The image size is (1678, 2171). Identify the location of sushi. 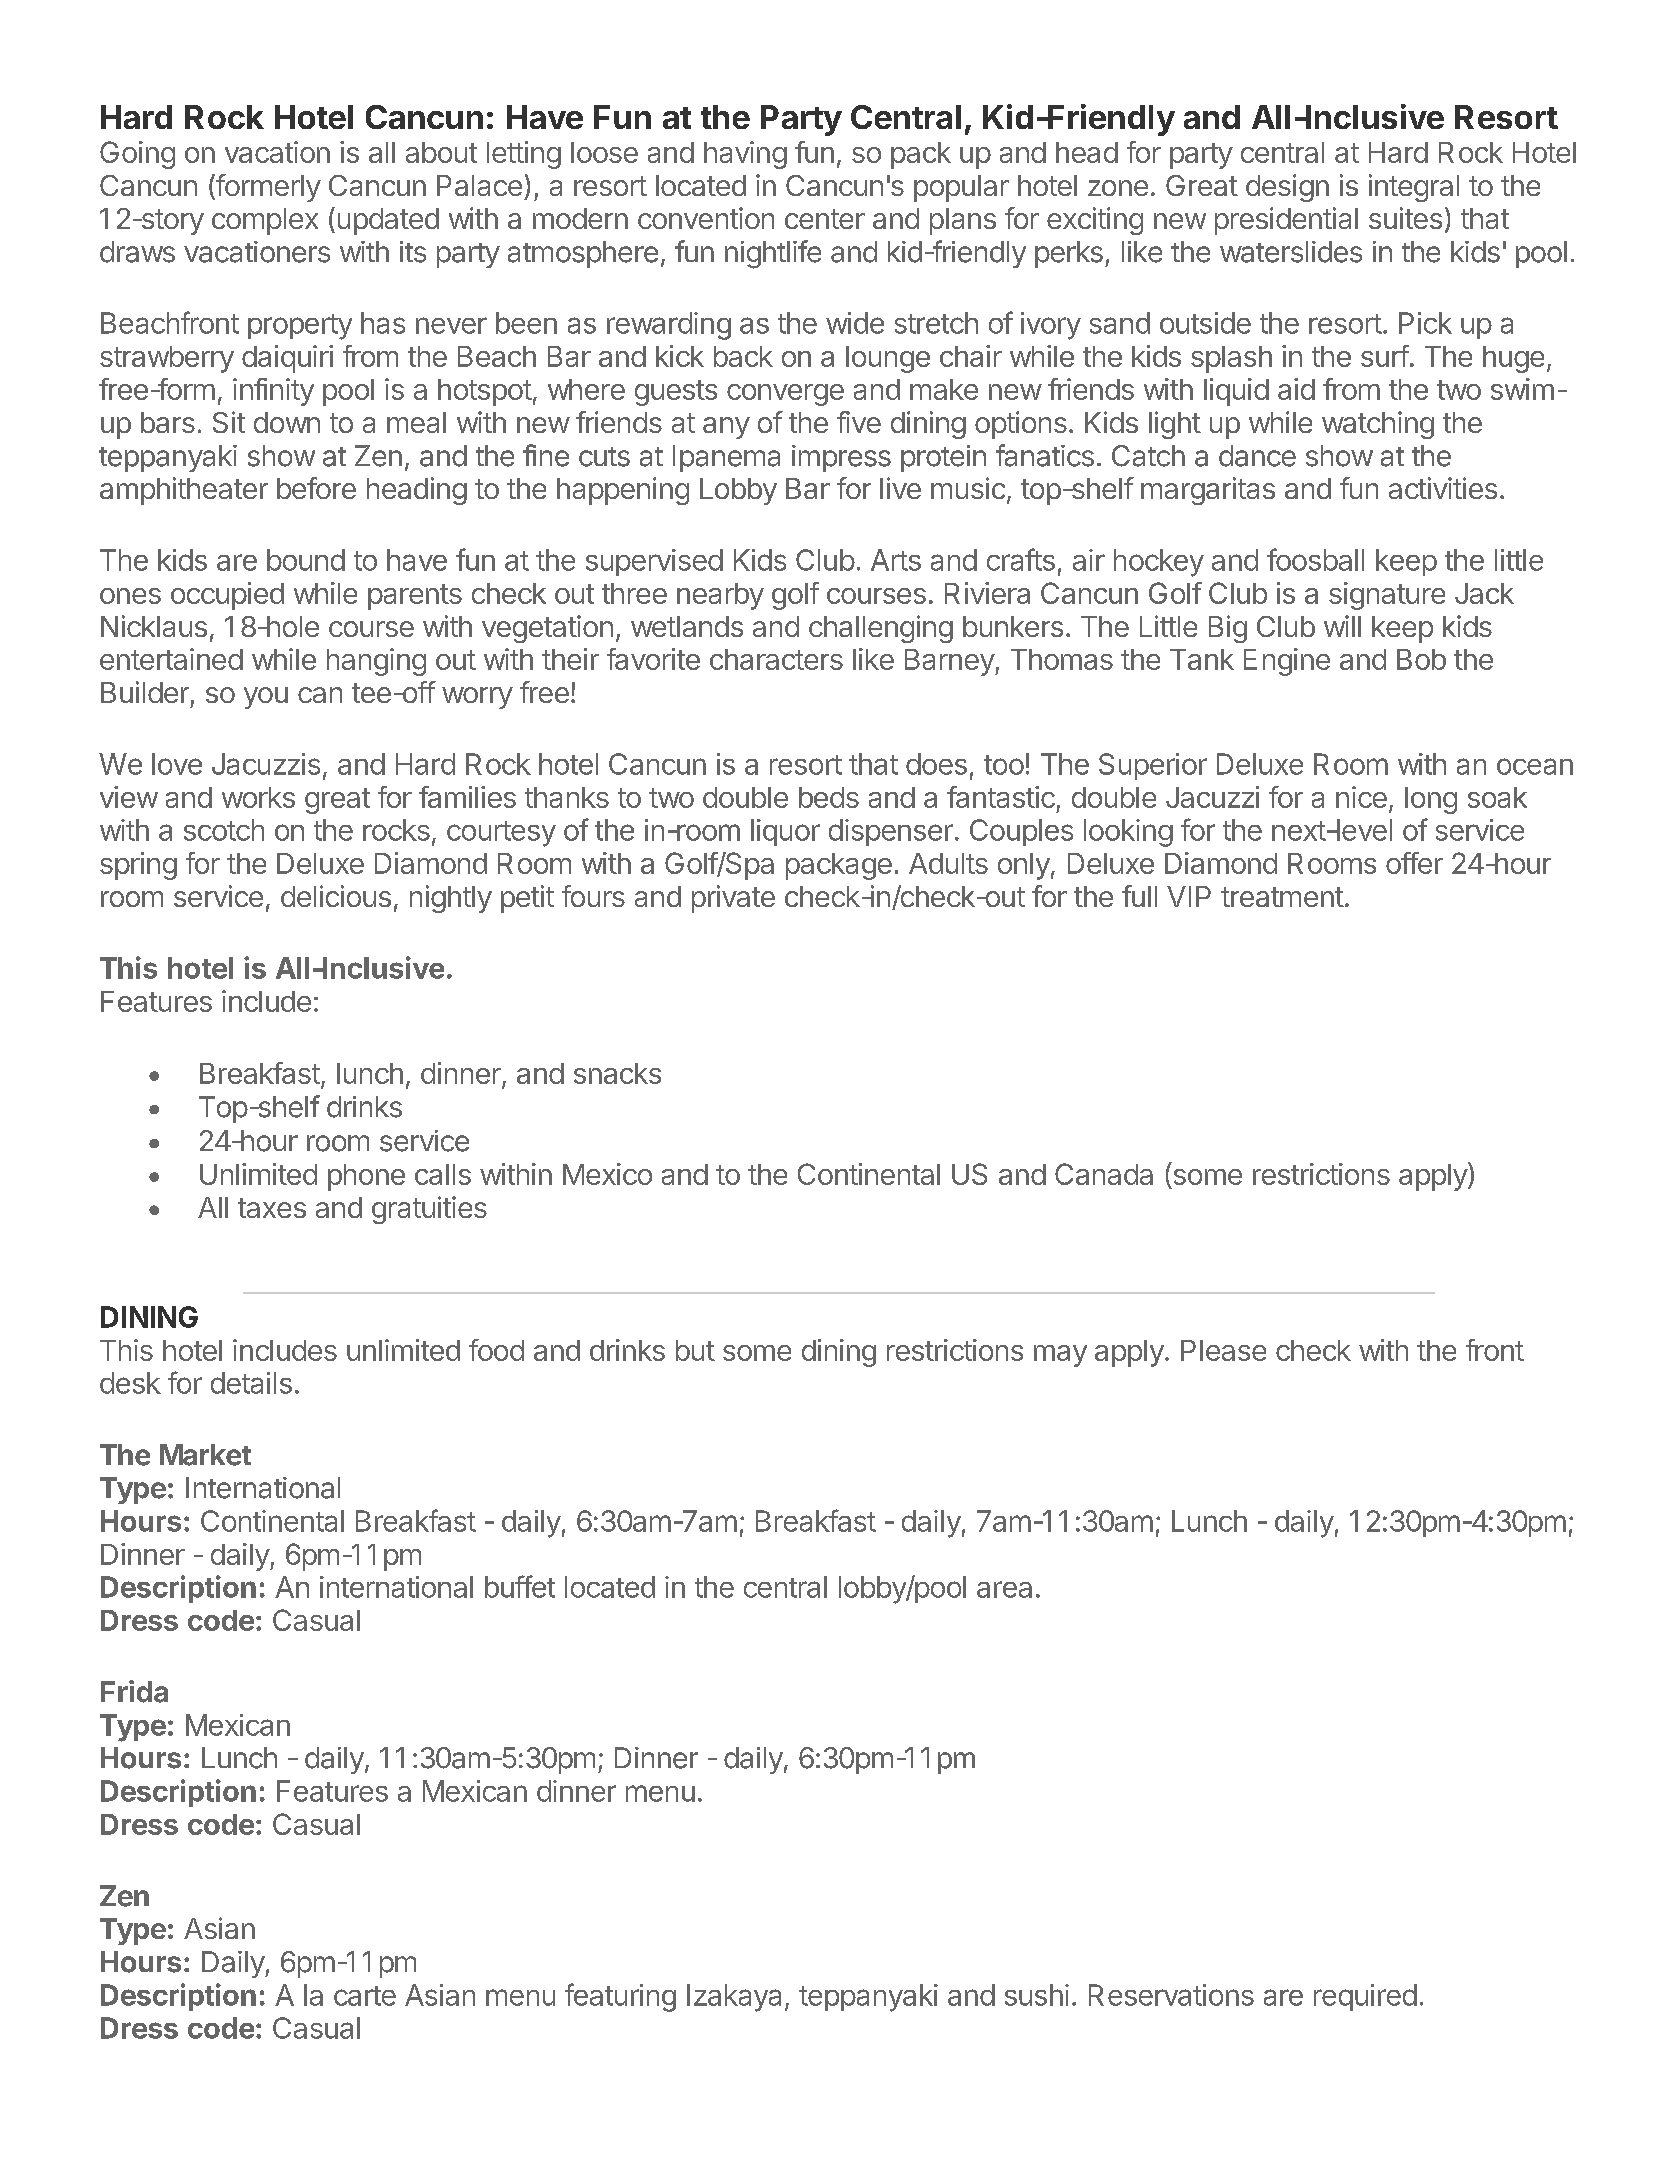
(1037, 1995).
